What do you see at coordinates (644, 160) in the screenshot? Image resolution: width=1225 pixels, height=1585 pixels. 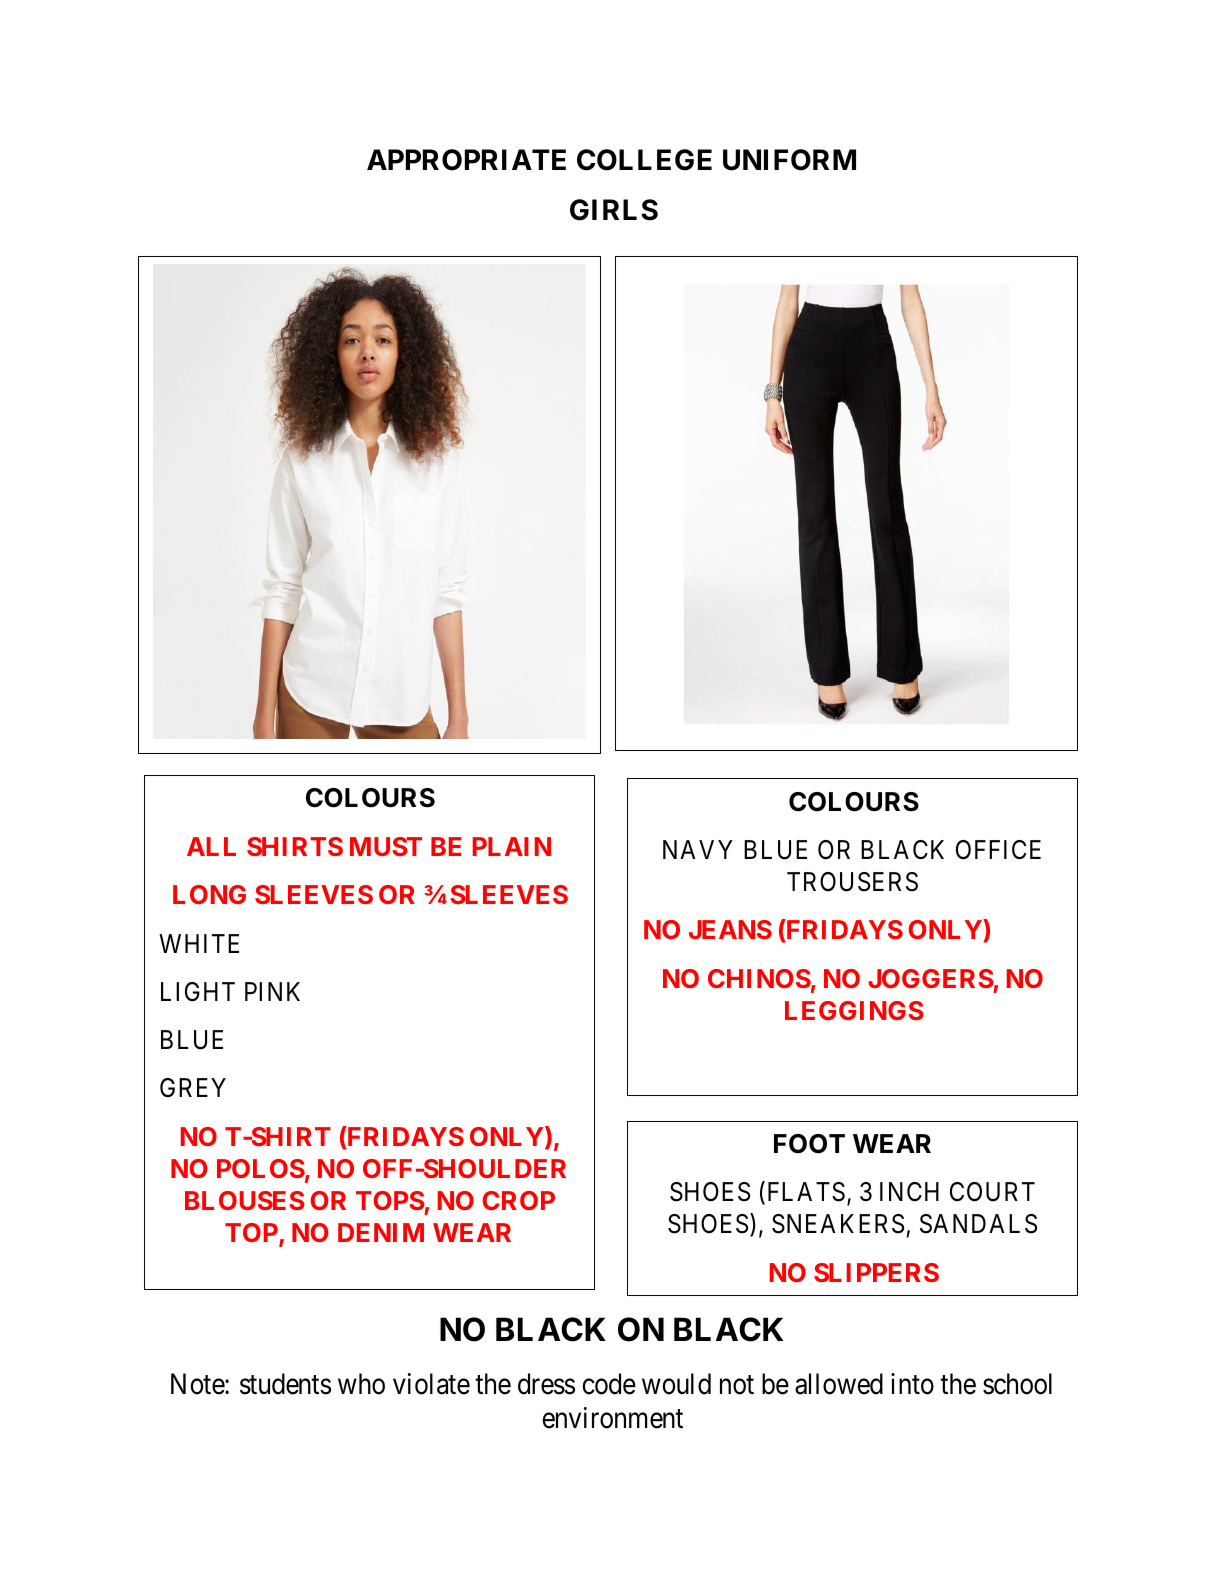 I see `COLLEGE` at bounding box center [644, 160].
